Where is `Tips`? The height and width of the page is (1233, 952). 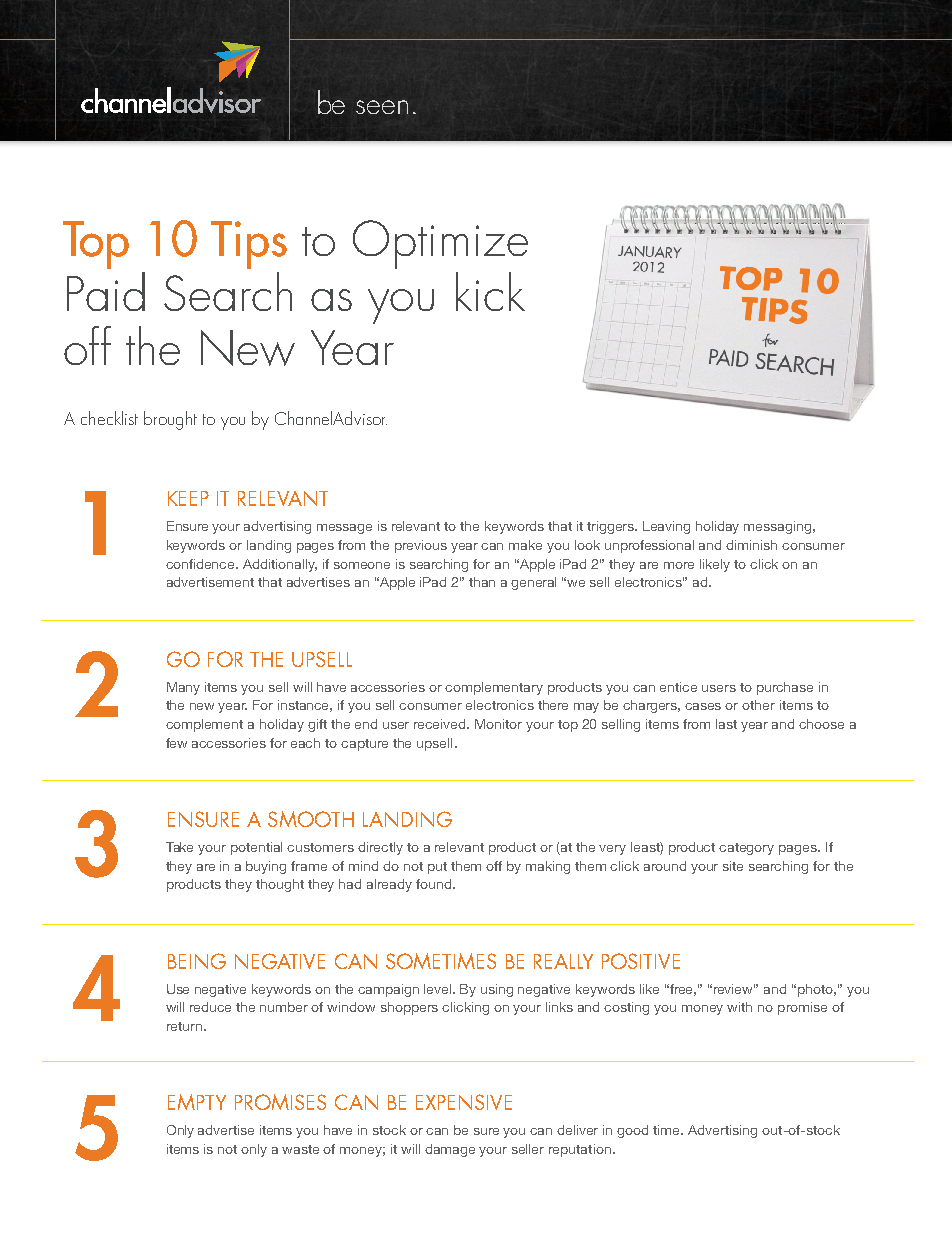
Tips is located at coordinates (249, 245).
